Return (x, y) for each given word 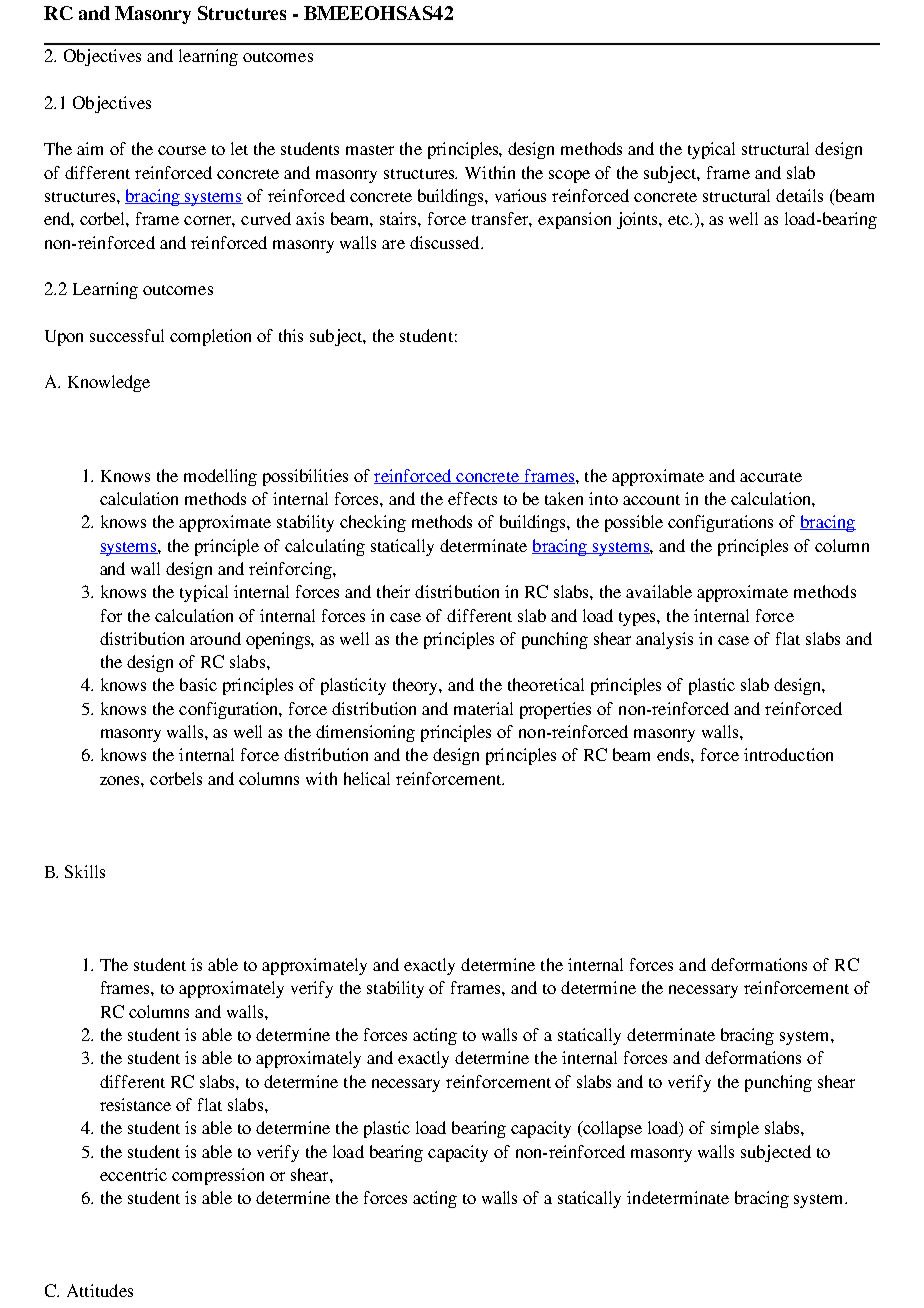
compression (218, 1176)
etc (680, 220)
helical (367, 778)
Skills (85, 871)
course (182, 150)
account (651, 500)
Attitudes (100, 1290)
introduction (788, 754)
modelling (220, 477)
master (370, 150)
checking (373, 523)
